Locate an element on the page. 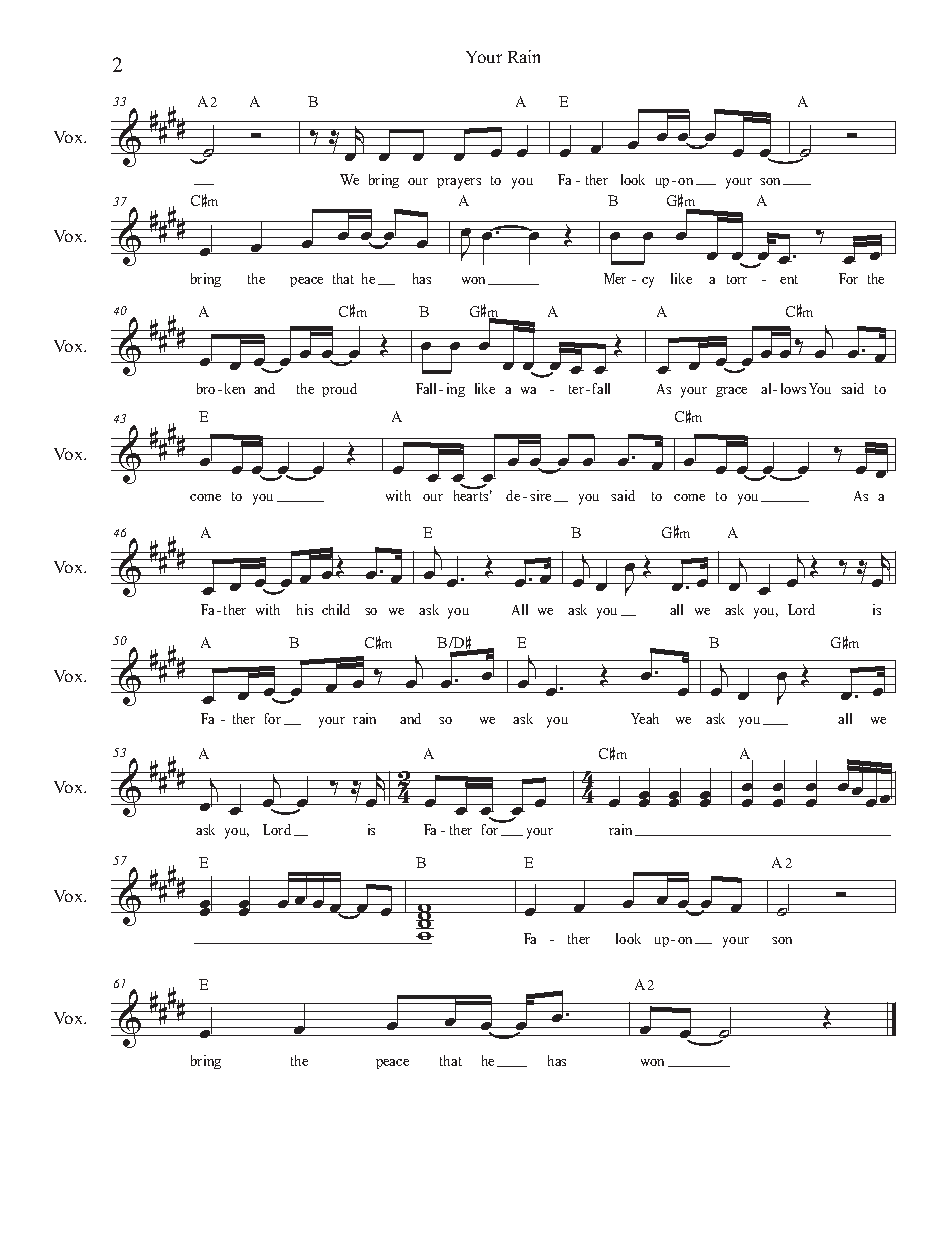 The height and width of the image is (1233, 952). grace is located at coordinates (731, 392).
